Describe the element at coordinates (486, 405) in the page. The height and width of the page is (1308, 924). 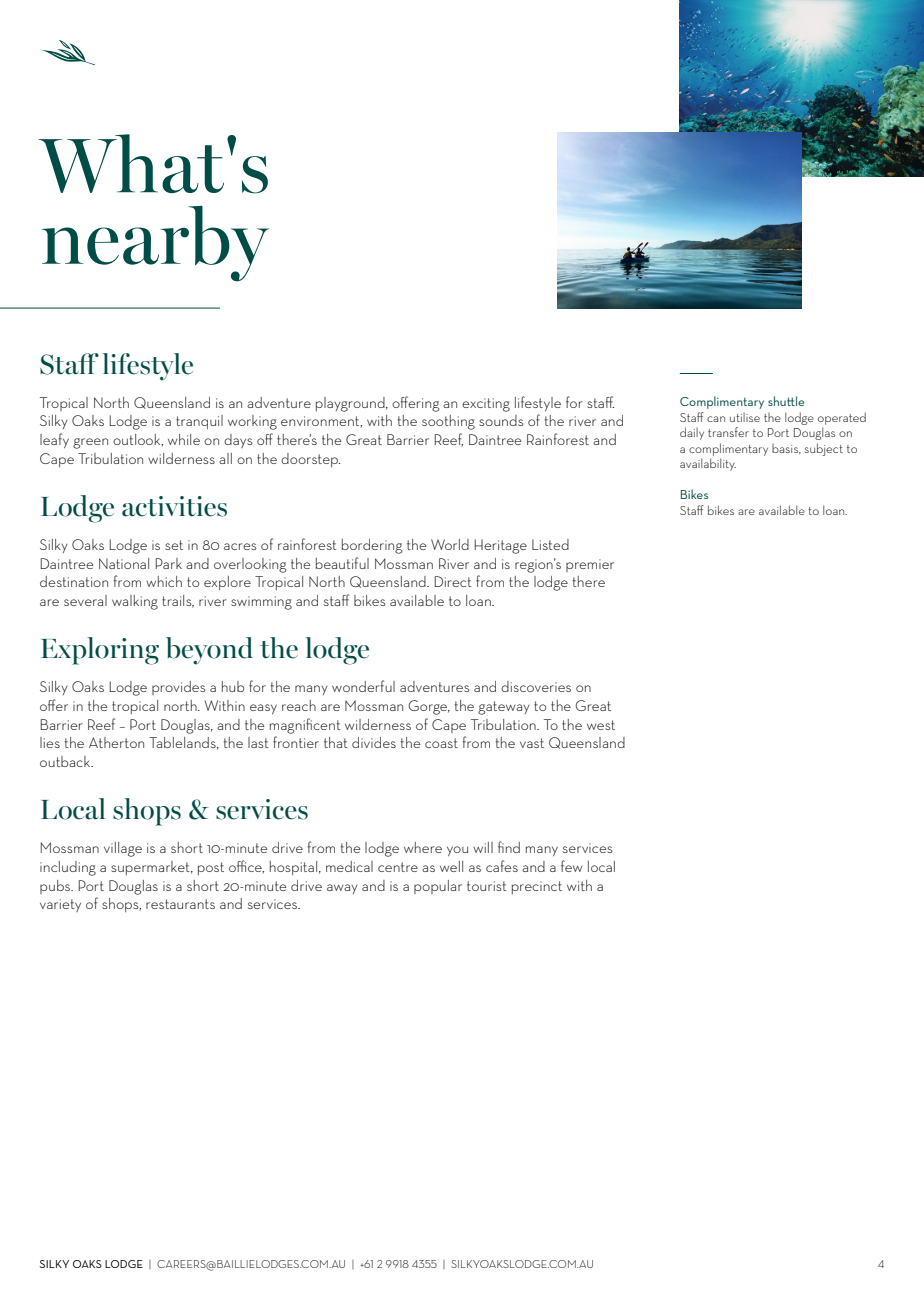
I see `exciting` at that location.
